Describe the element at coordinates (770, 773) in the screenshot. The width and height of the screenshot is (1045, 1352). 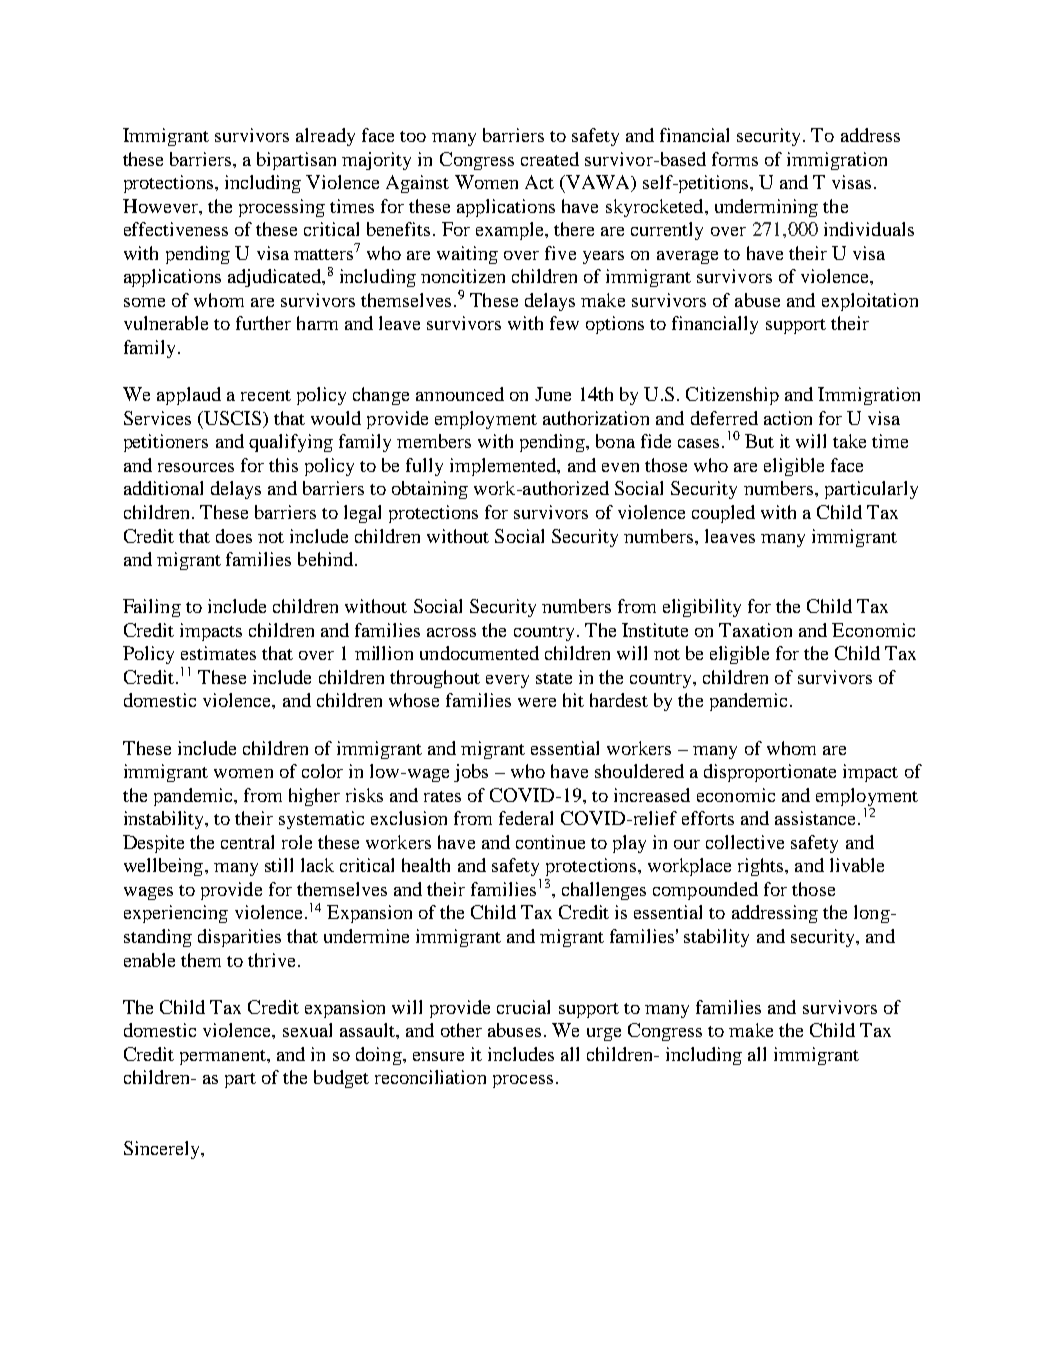
I see `disproportionate` at that location.
